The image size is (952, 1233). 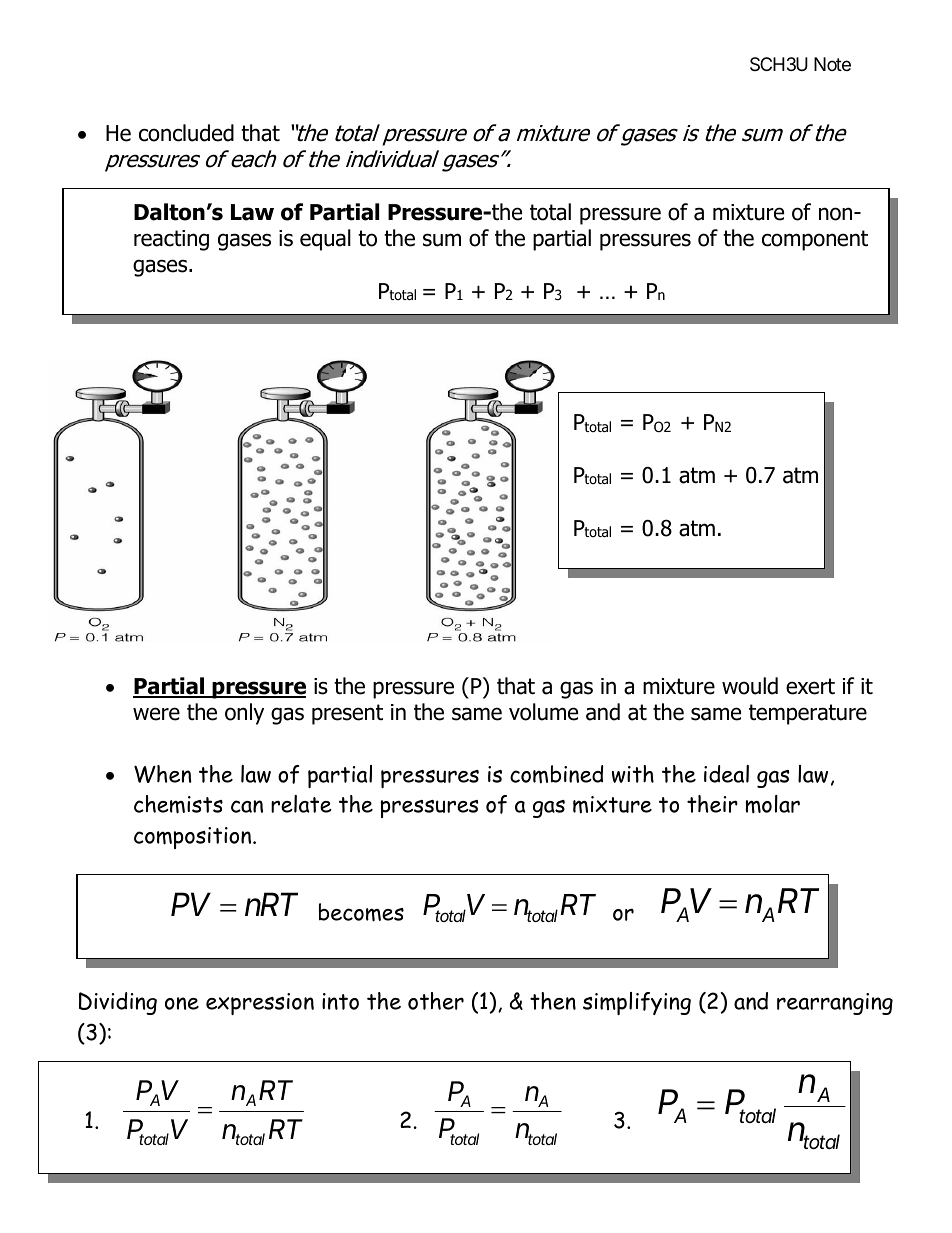 What do you see at coordinates (260, 1004) in the image?
I see `expression` at bounding box center [260, 1004].
